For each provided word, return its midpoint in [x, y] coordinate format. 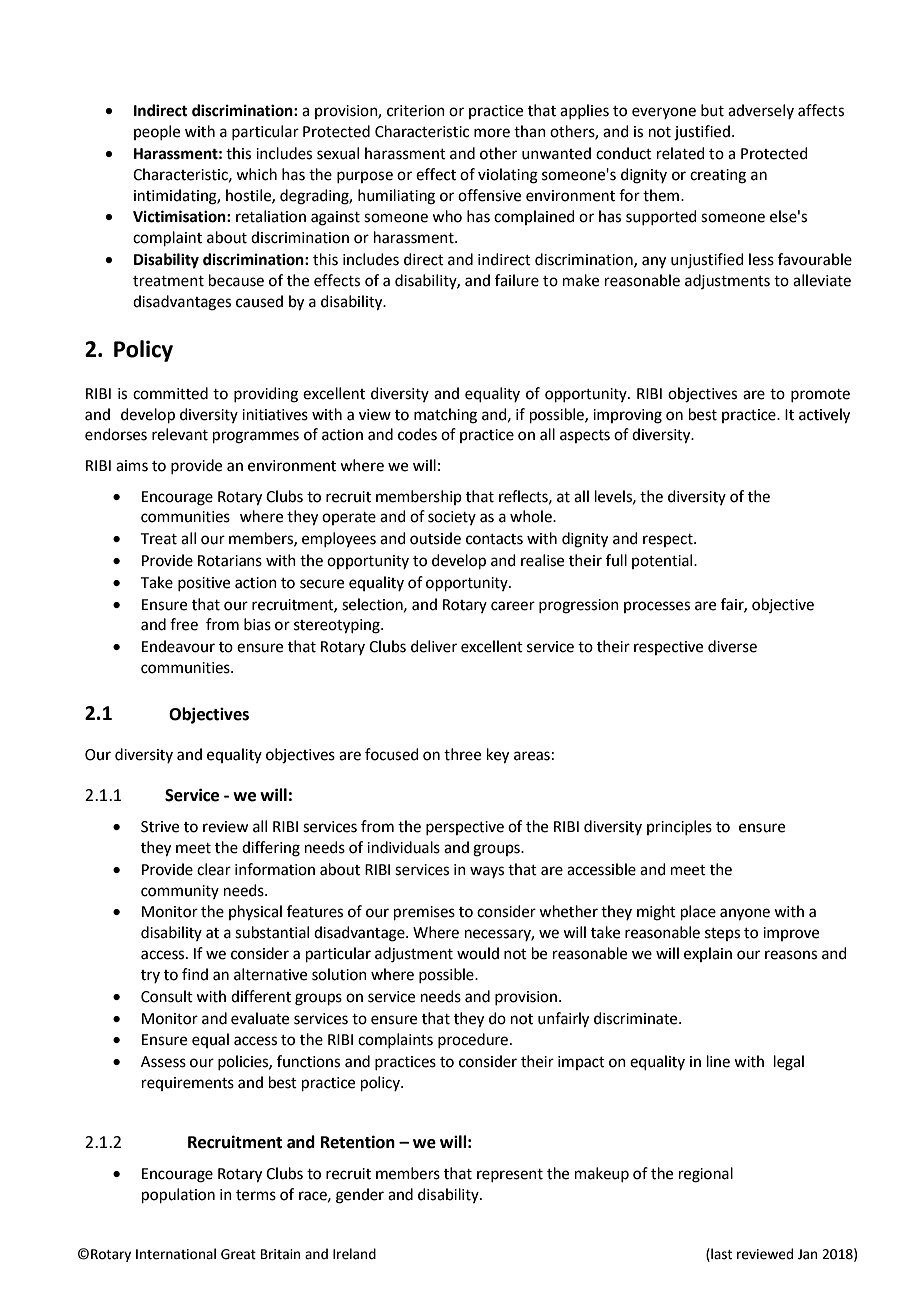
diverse [732, 646]
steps [722, 934]
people [157, 132]
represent [510, 1175]
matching [445, 416]
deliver [434, 646]
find [195, 974]
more [492, 133]
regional [706, 1175]
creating [718, 176]
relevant [180, 434]
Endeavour [178, 646]
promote [820, 395]
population [178, 1195]
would [478, 953]
